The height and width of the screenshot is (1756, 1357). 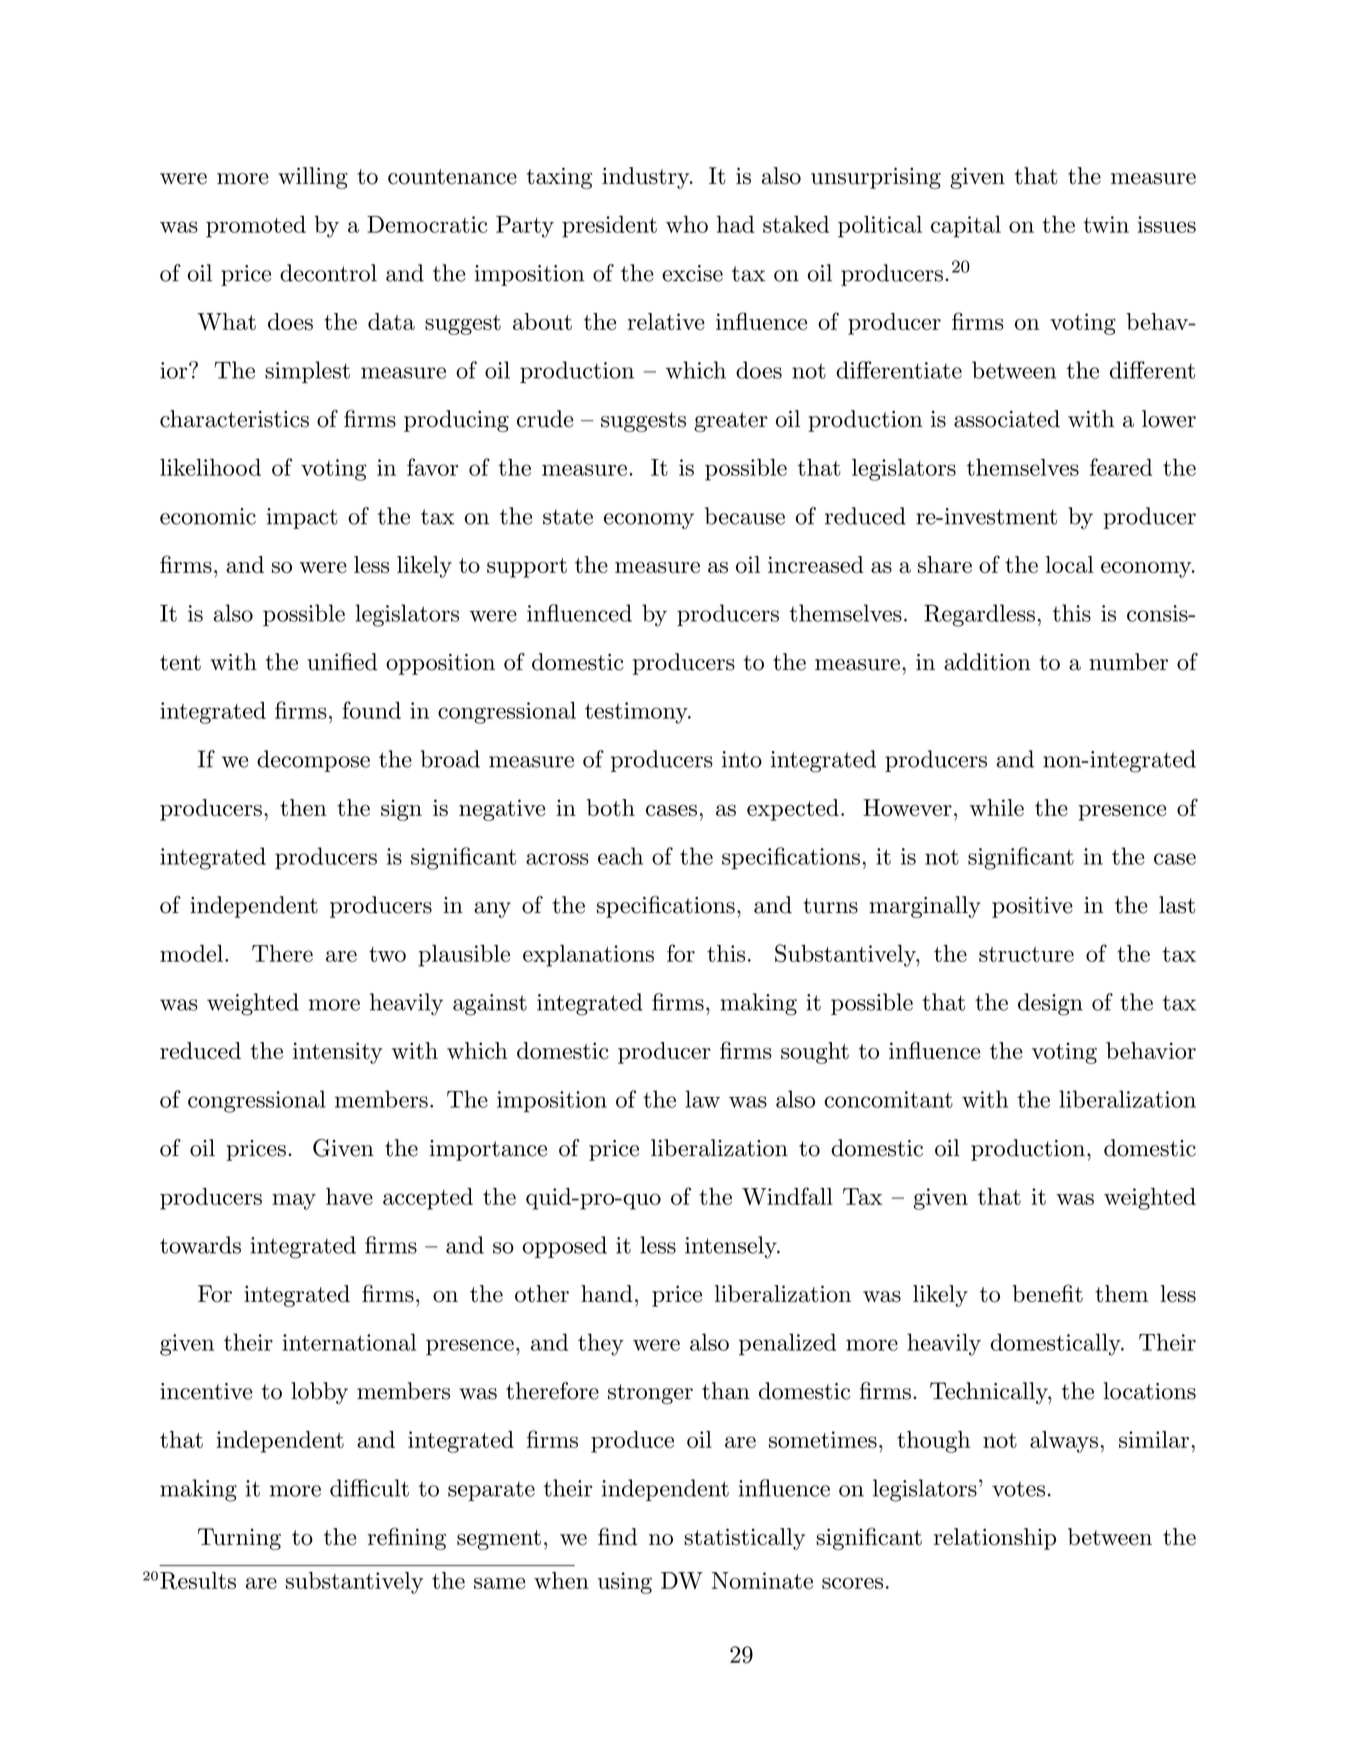 What do you see at coordinates (1106, 224) in the screenshot?
I see `twin` at bounding box center [1106, 224].
